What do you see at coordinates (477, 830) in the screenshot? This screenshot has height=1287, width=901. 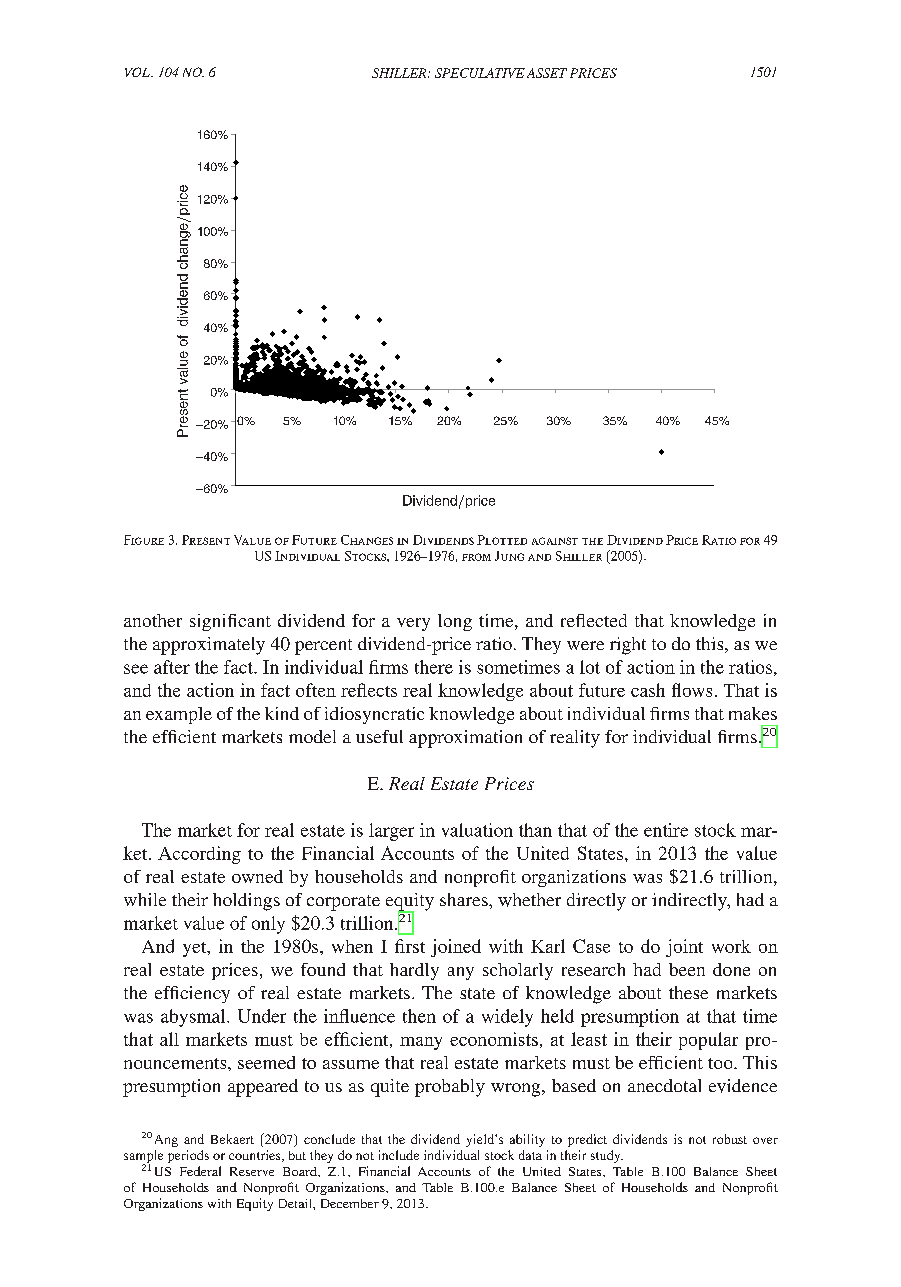 I see `valuation` at bounding box center [477, 830].
